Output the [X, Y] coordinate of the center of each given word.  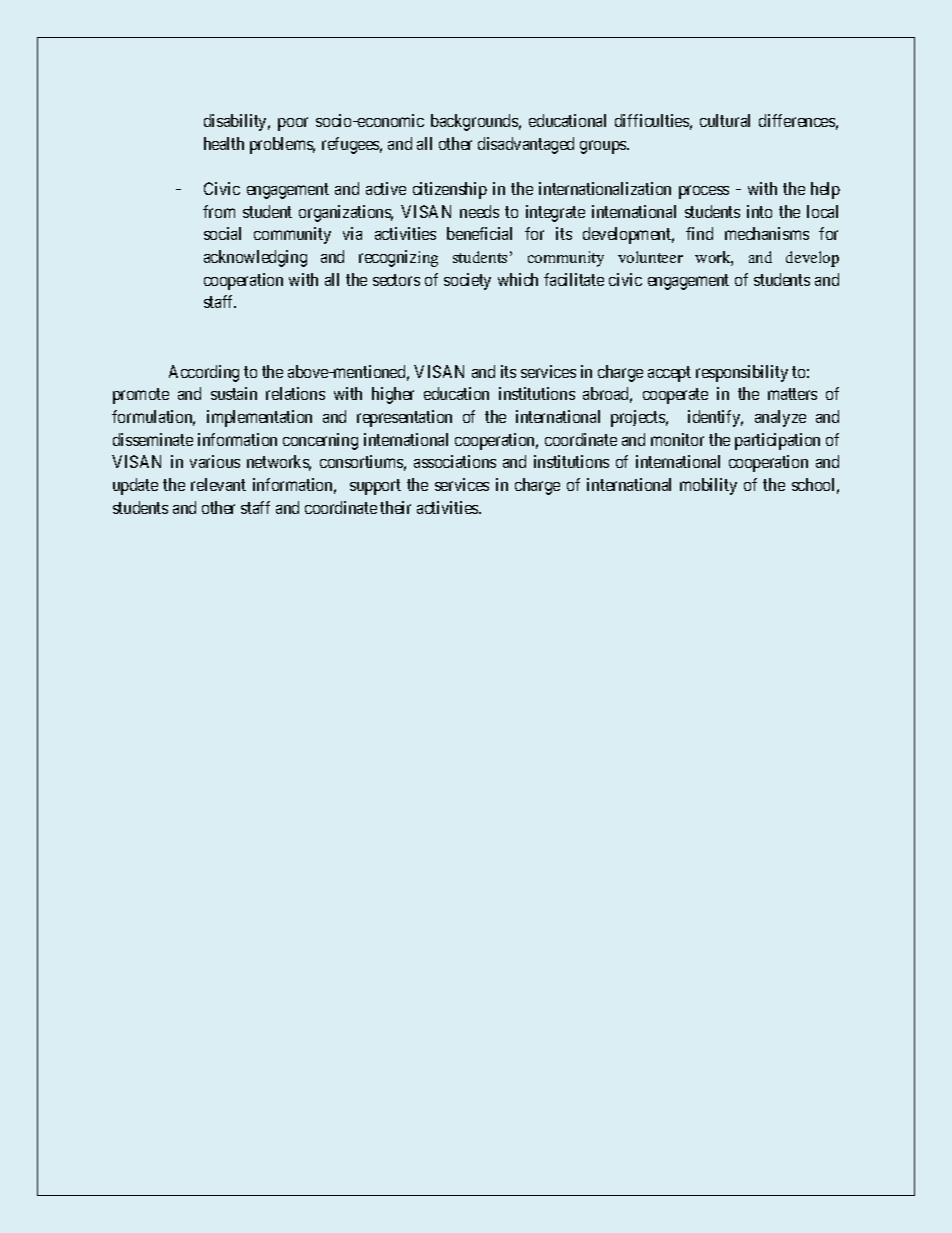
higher [393, 395]
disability [237, 122]
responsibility [742, 373]
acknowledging [255, 258]
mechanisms [767, 233]
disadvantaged [526, 145]
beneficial [479, 233]
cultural [725, 120]
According [204, 373]
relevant [218, 484]
